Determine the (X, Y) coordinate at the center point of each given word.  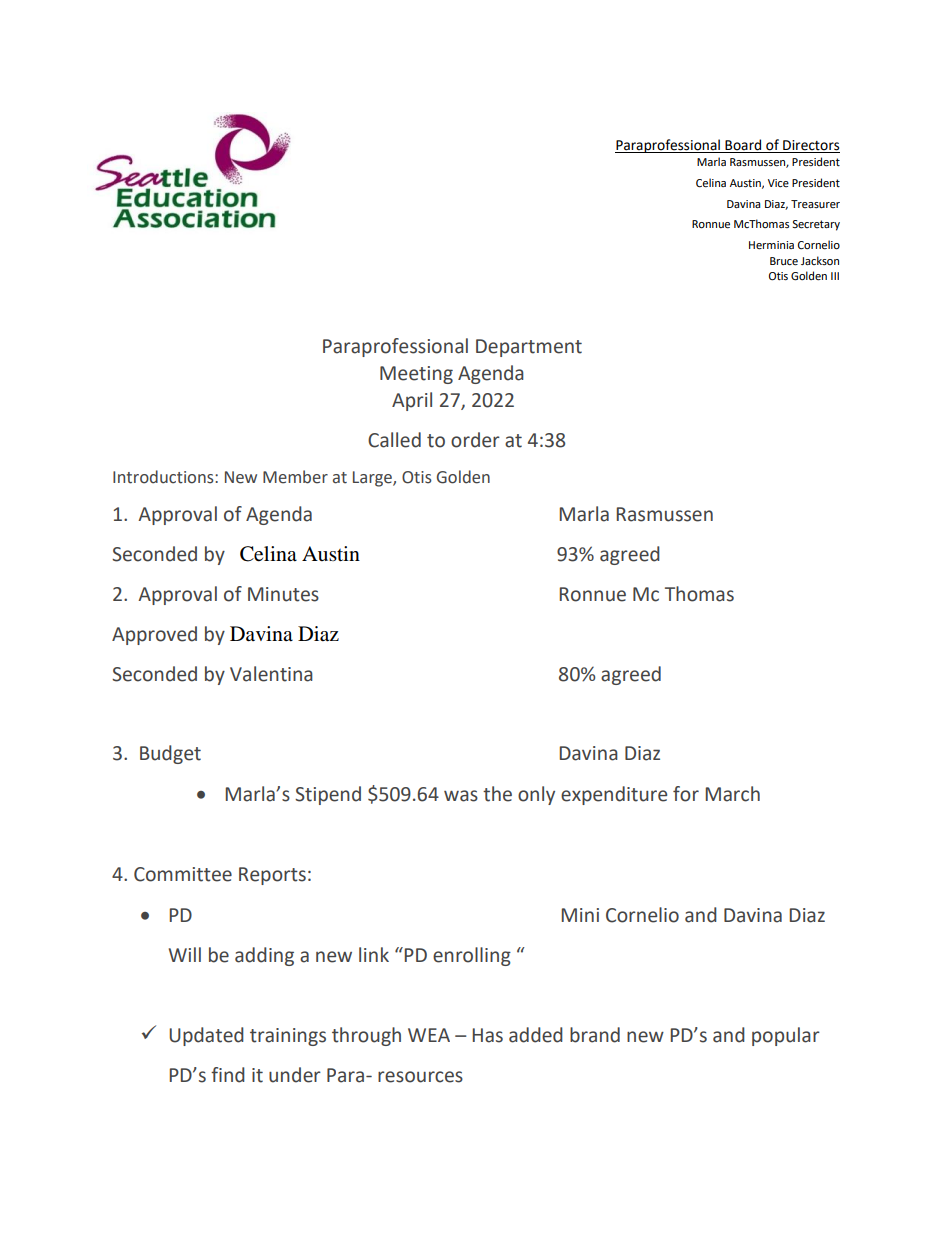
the (497, 794)
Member (295, 477)
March (732, 794)
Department (529, 348)
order (475, 440)
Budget (170, 754)
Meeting (416, 375)
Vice (778, 183)
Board (743, 145)
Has (487, 1035)
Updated (206, 1036)
